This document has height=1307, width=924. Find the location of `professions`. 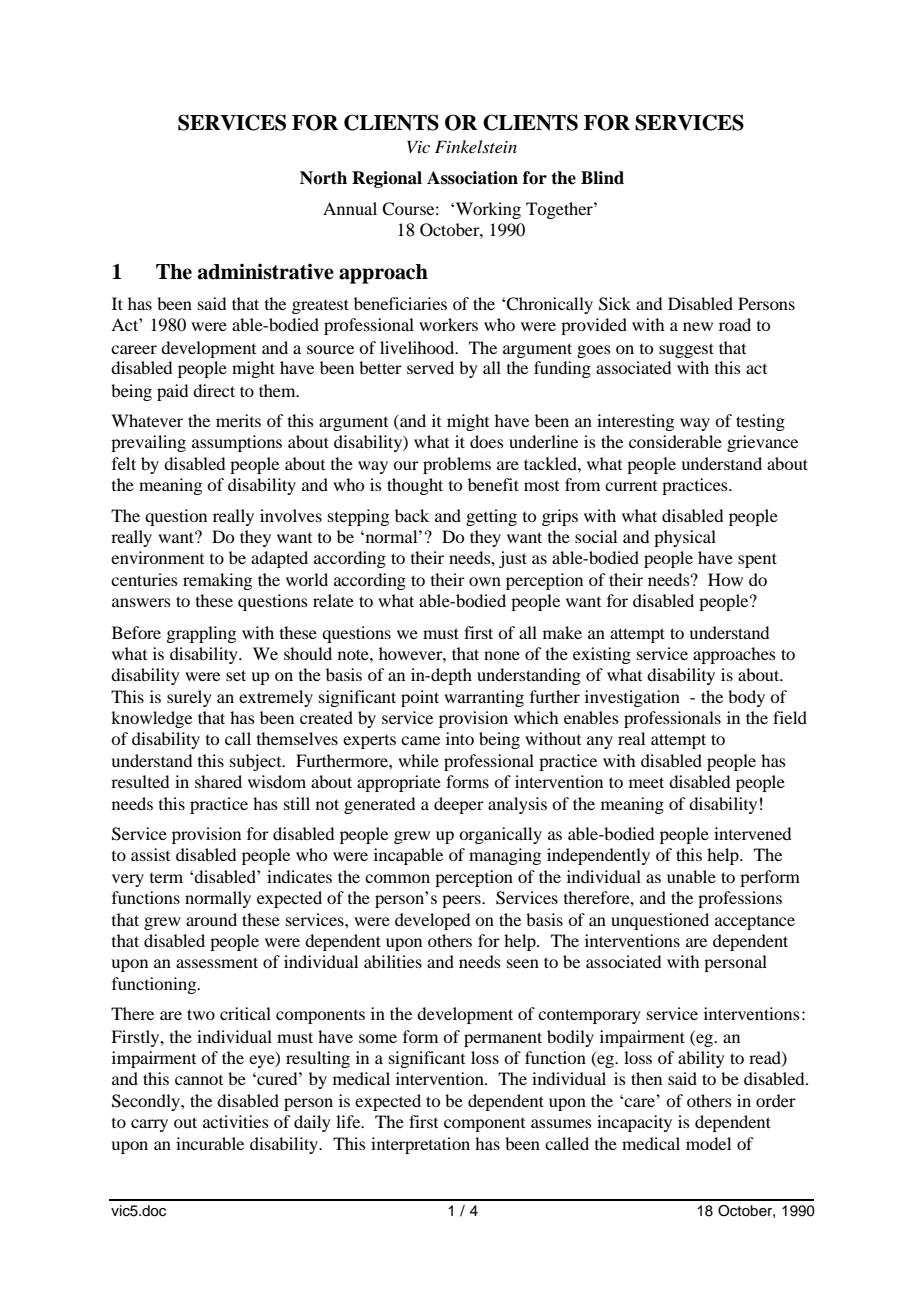

professions is located at coordinates (740, 899).
